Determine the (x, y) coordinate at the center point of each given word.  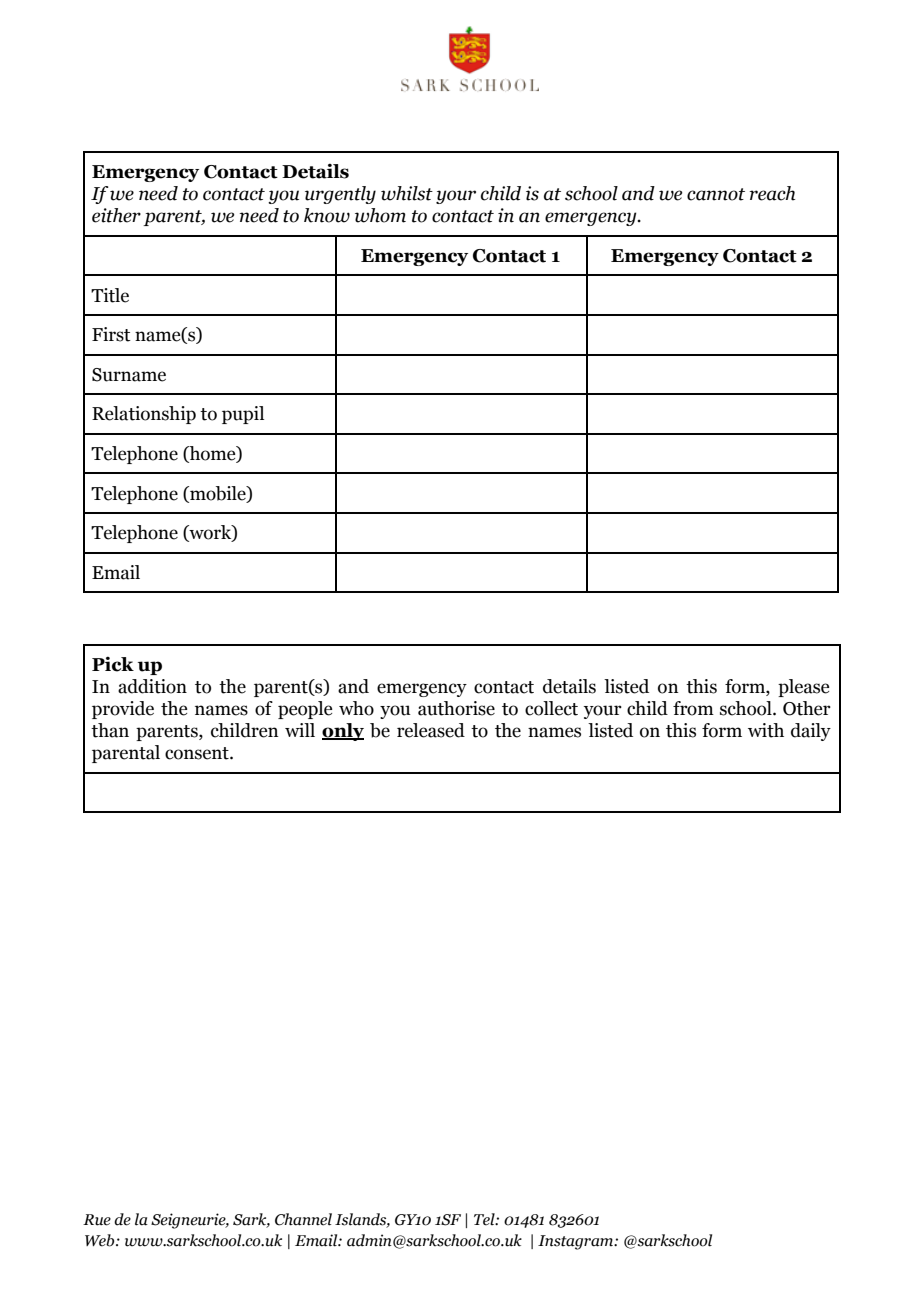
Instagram (577, 1242)
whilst (407, 193)
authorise (456, 708)
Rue (97, 1220)
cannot (716, 194)
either (116, 215)
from (693, 708)
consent (198, 753)
